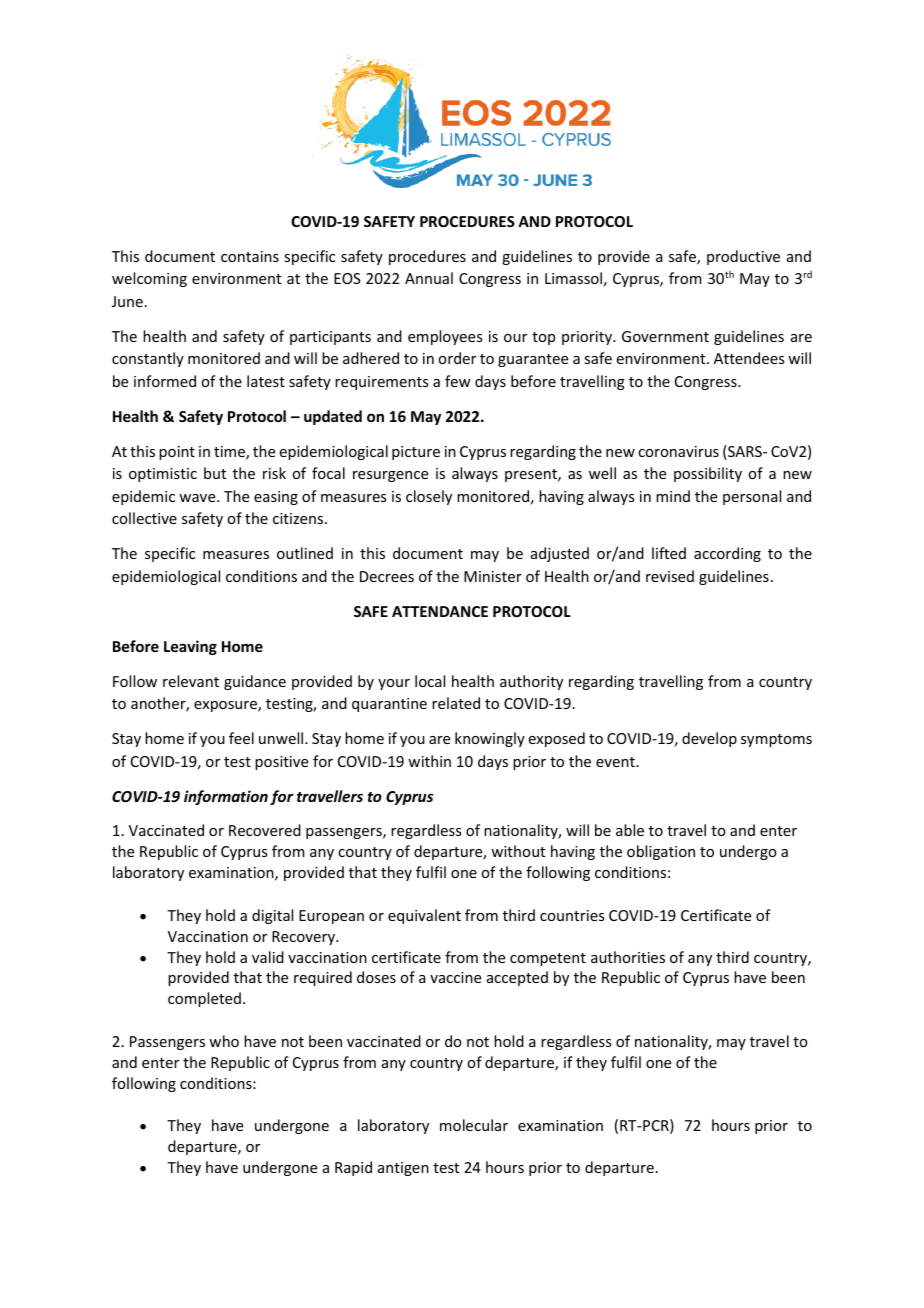 This screenshot has width=924, height=1308. Describe the element at coordinates (429, 761) in the screenshot. I see `within` at that location.
